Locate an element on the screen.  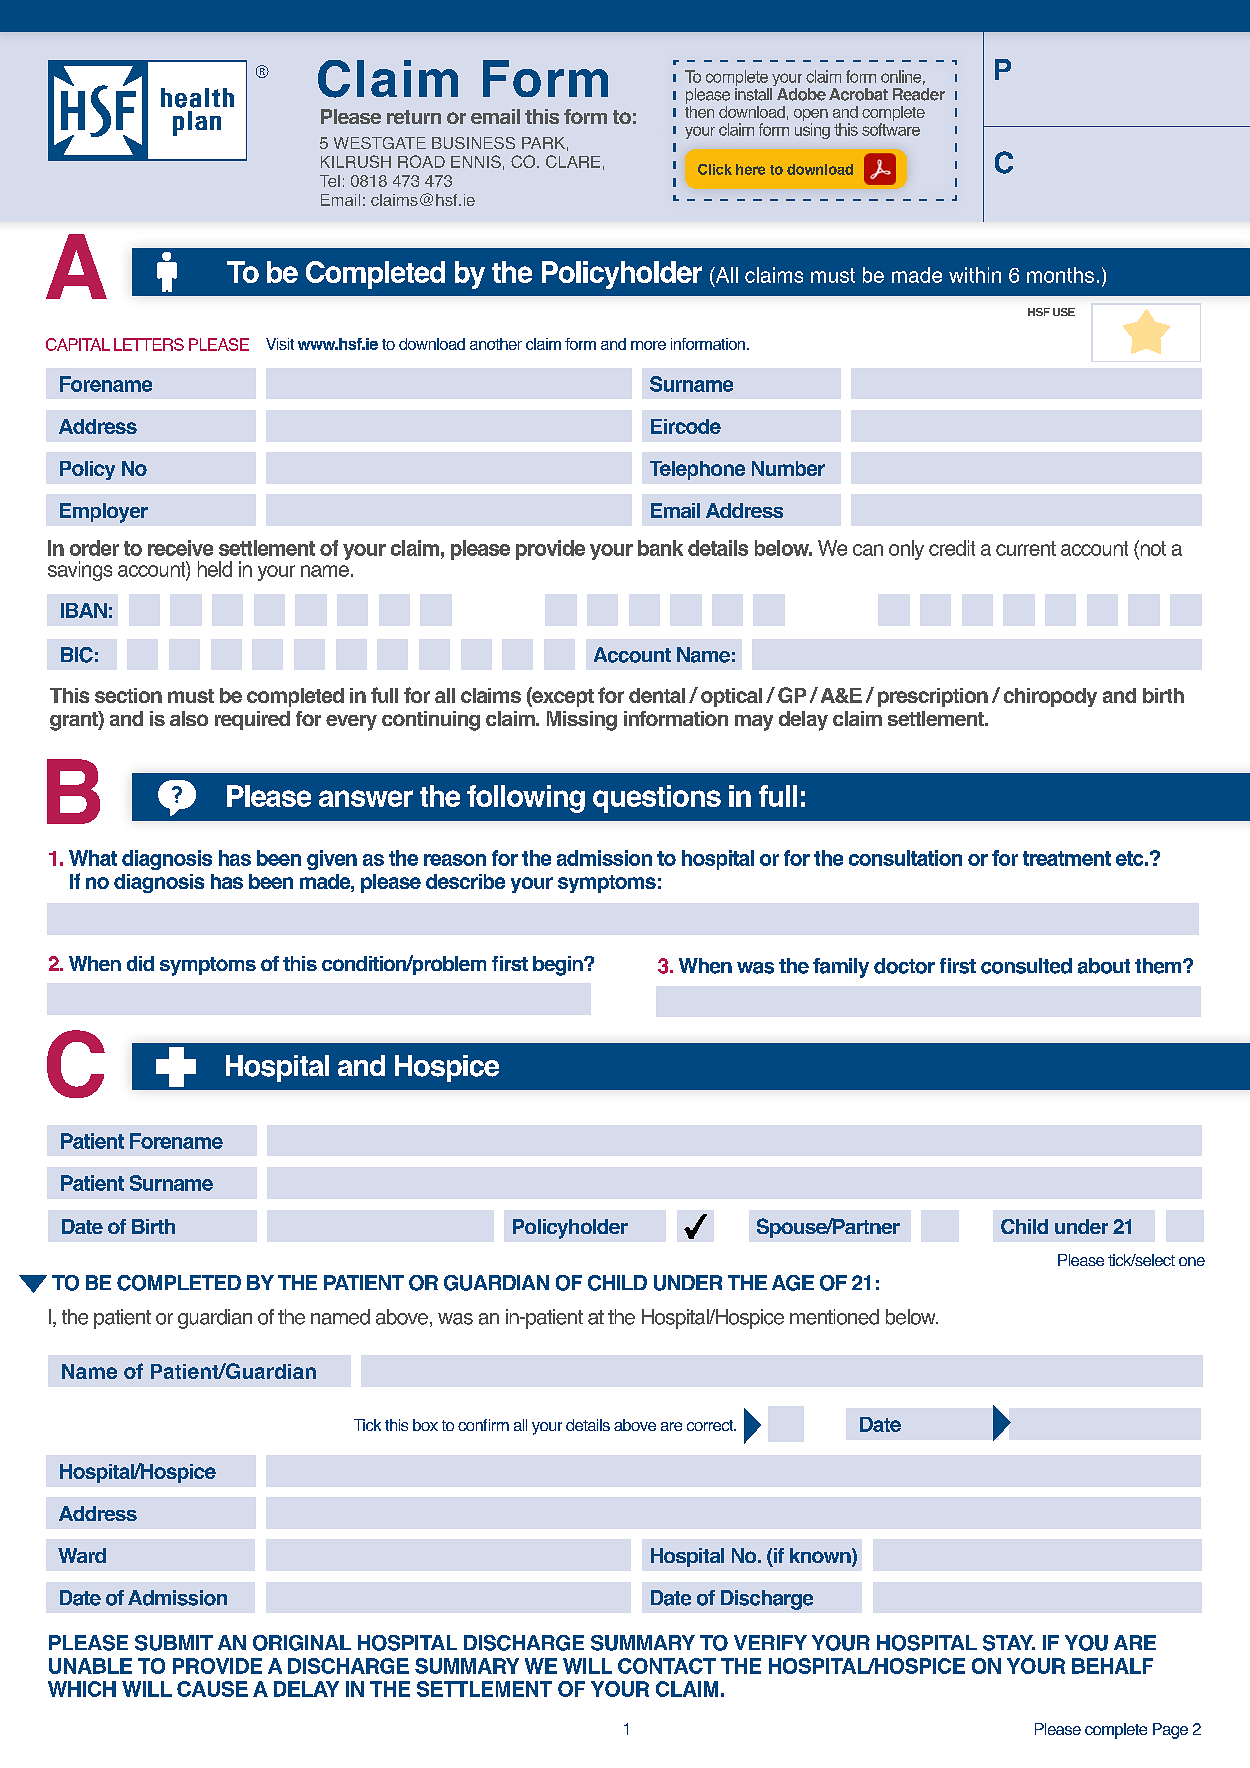
CLARE is located at coordinates (573, 161).
